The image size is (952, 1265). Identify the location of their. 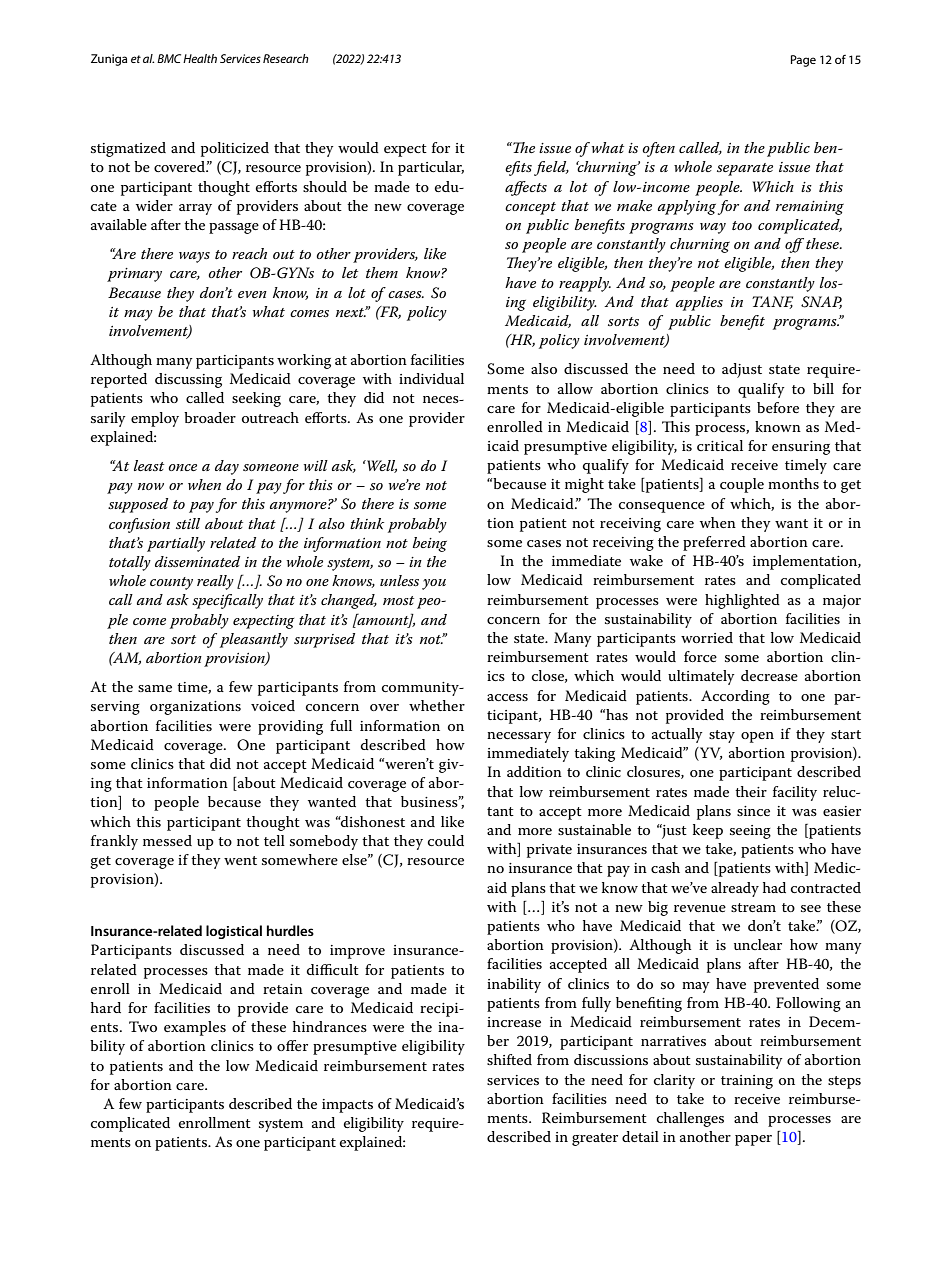
(751, 791).
